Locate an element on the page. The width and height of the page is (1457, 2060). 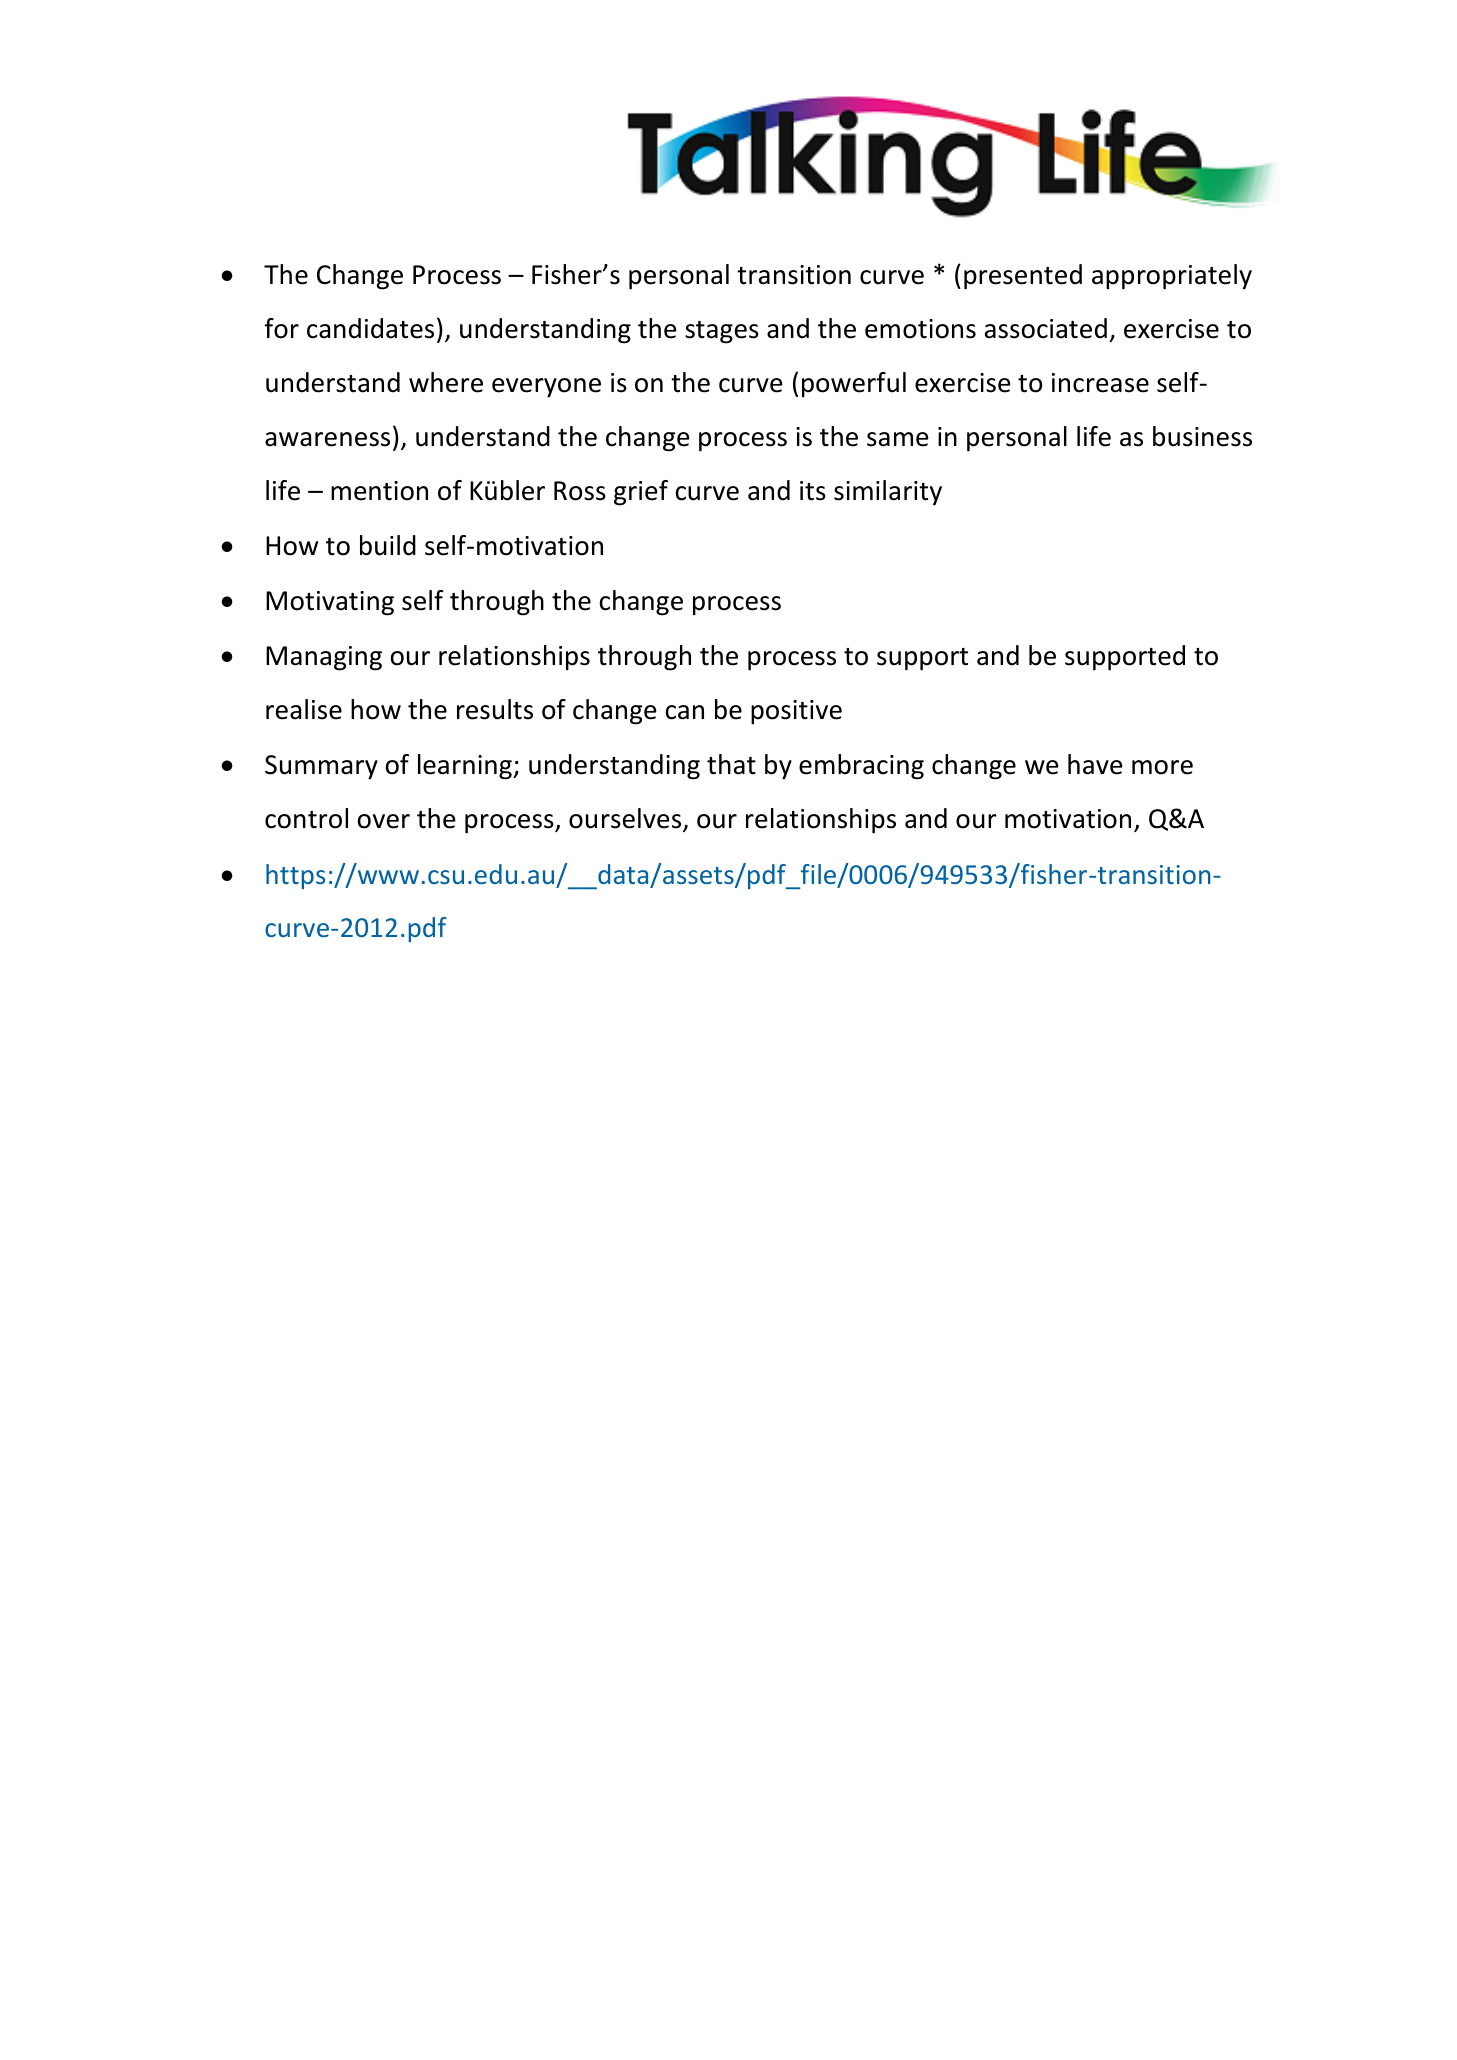
similarity is located at coordinates (888, 493).
